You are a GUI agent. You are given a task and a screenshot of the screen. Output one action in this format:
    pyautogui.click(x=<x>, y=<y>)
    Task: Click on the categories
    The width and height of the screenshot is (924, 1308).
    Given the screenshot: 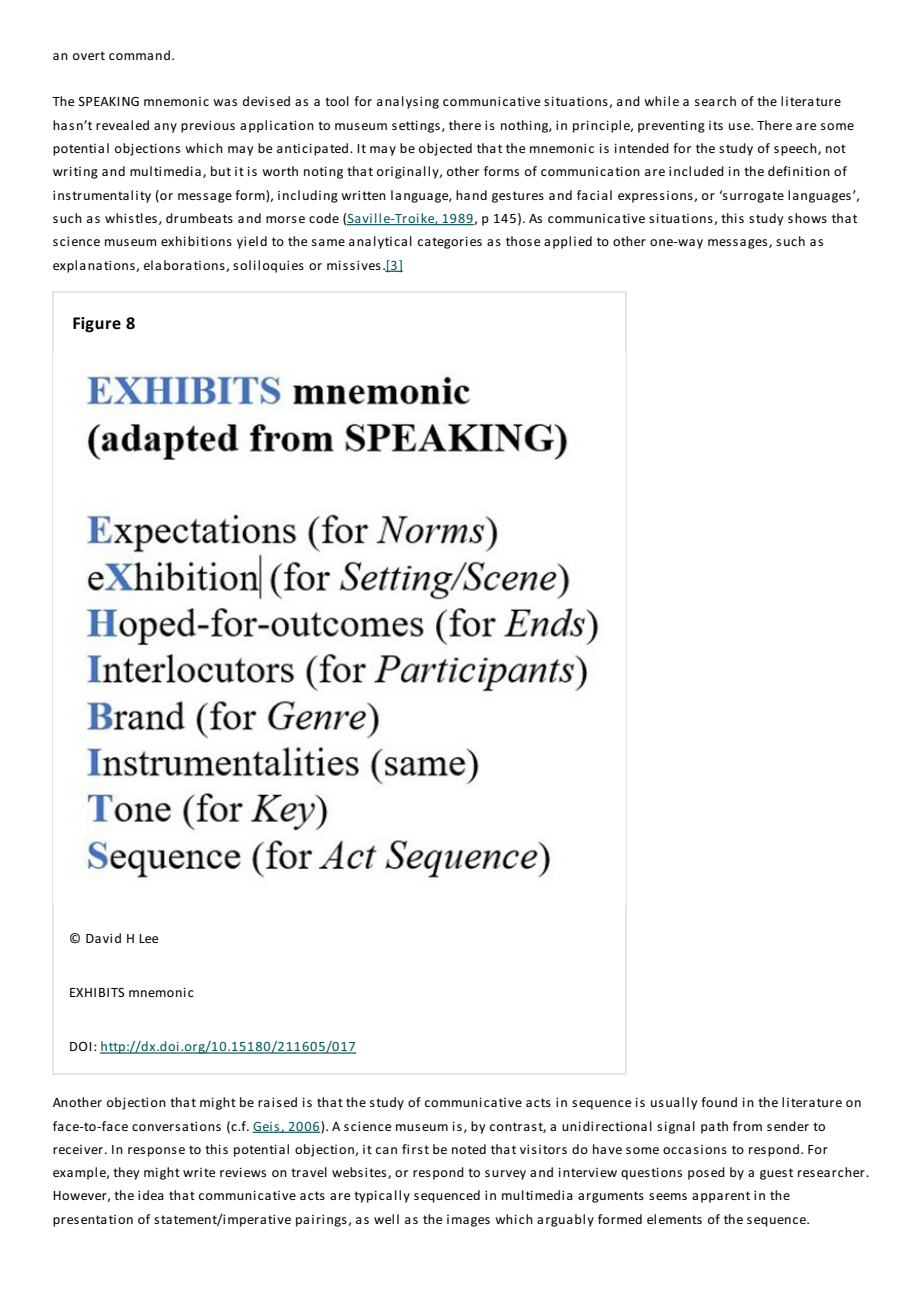 What is the action you would take?
    pyautogui.click(x=450, y=242)
